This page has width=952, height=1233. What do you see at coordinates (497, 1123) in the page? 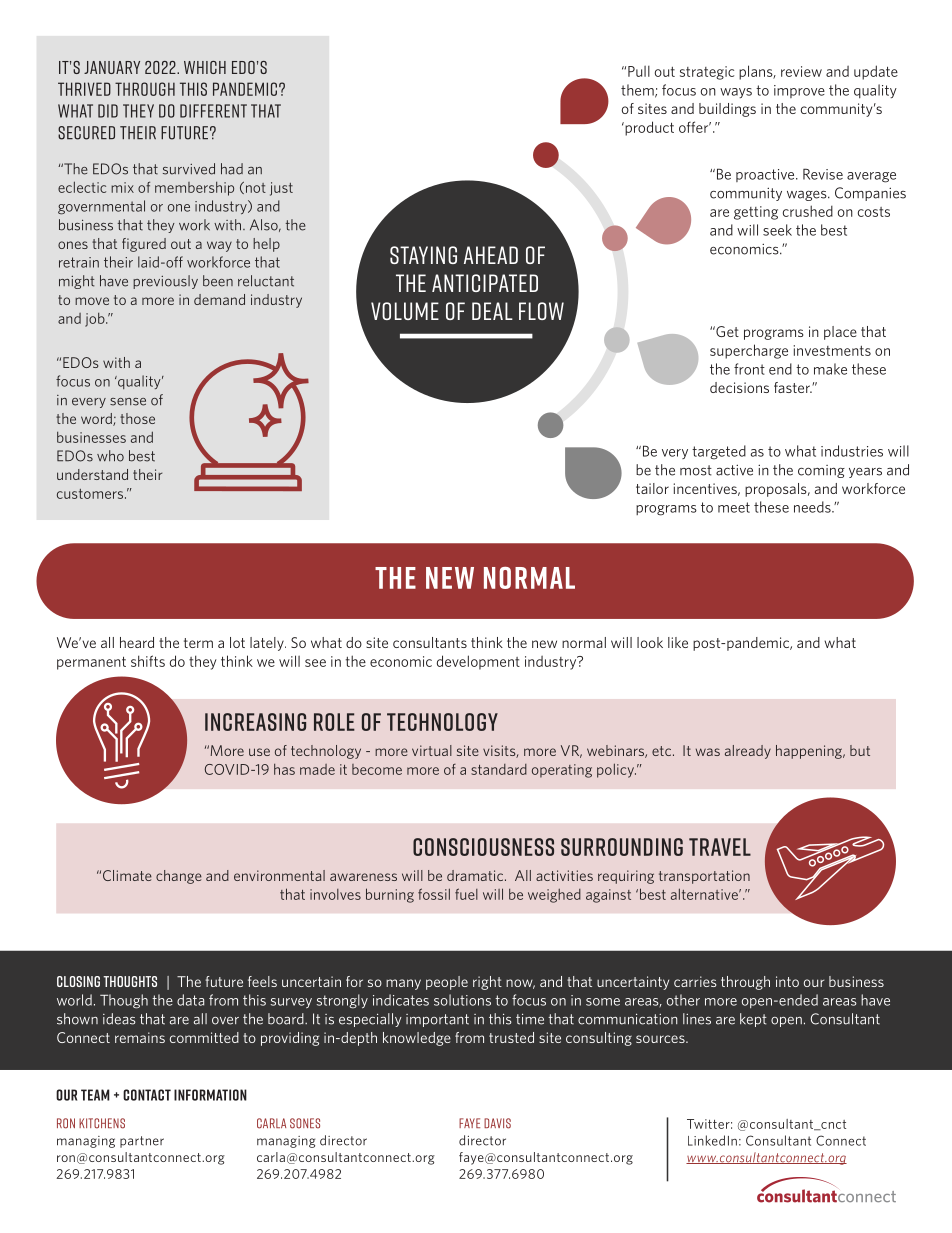
I see `Davis` at bounding box center [497, 1123].
